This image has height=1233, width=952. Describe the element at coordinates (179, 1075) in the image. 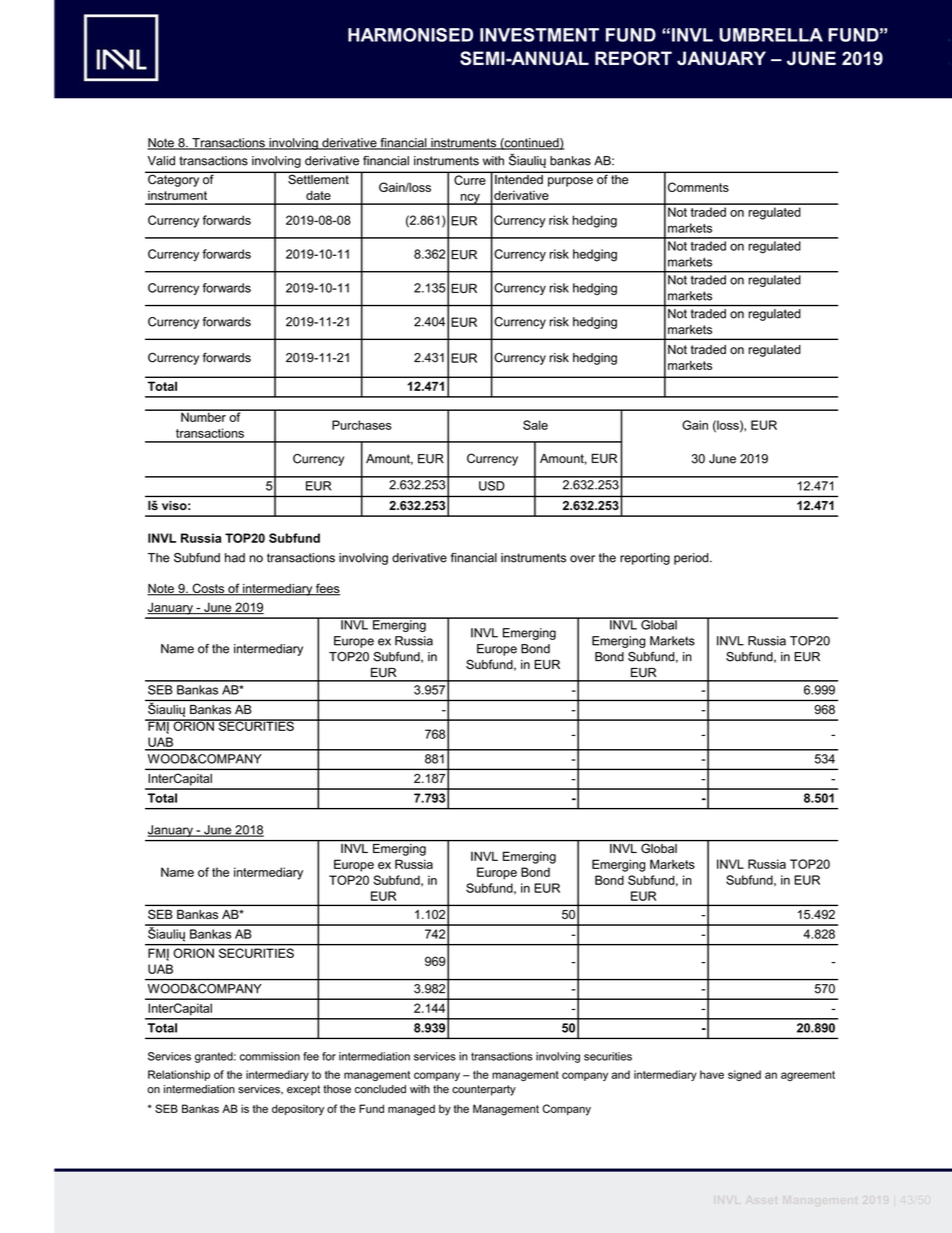

I see `Relationship` at that location.
